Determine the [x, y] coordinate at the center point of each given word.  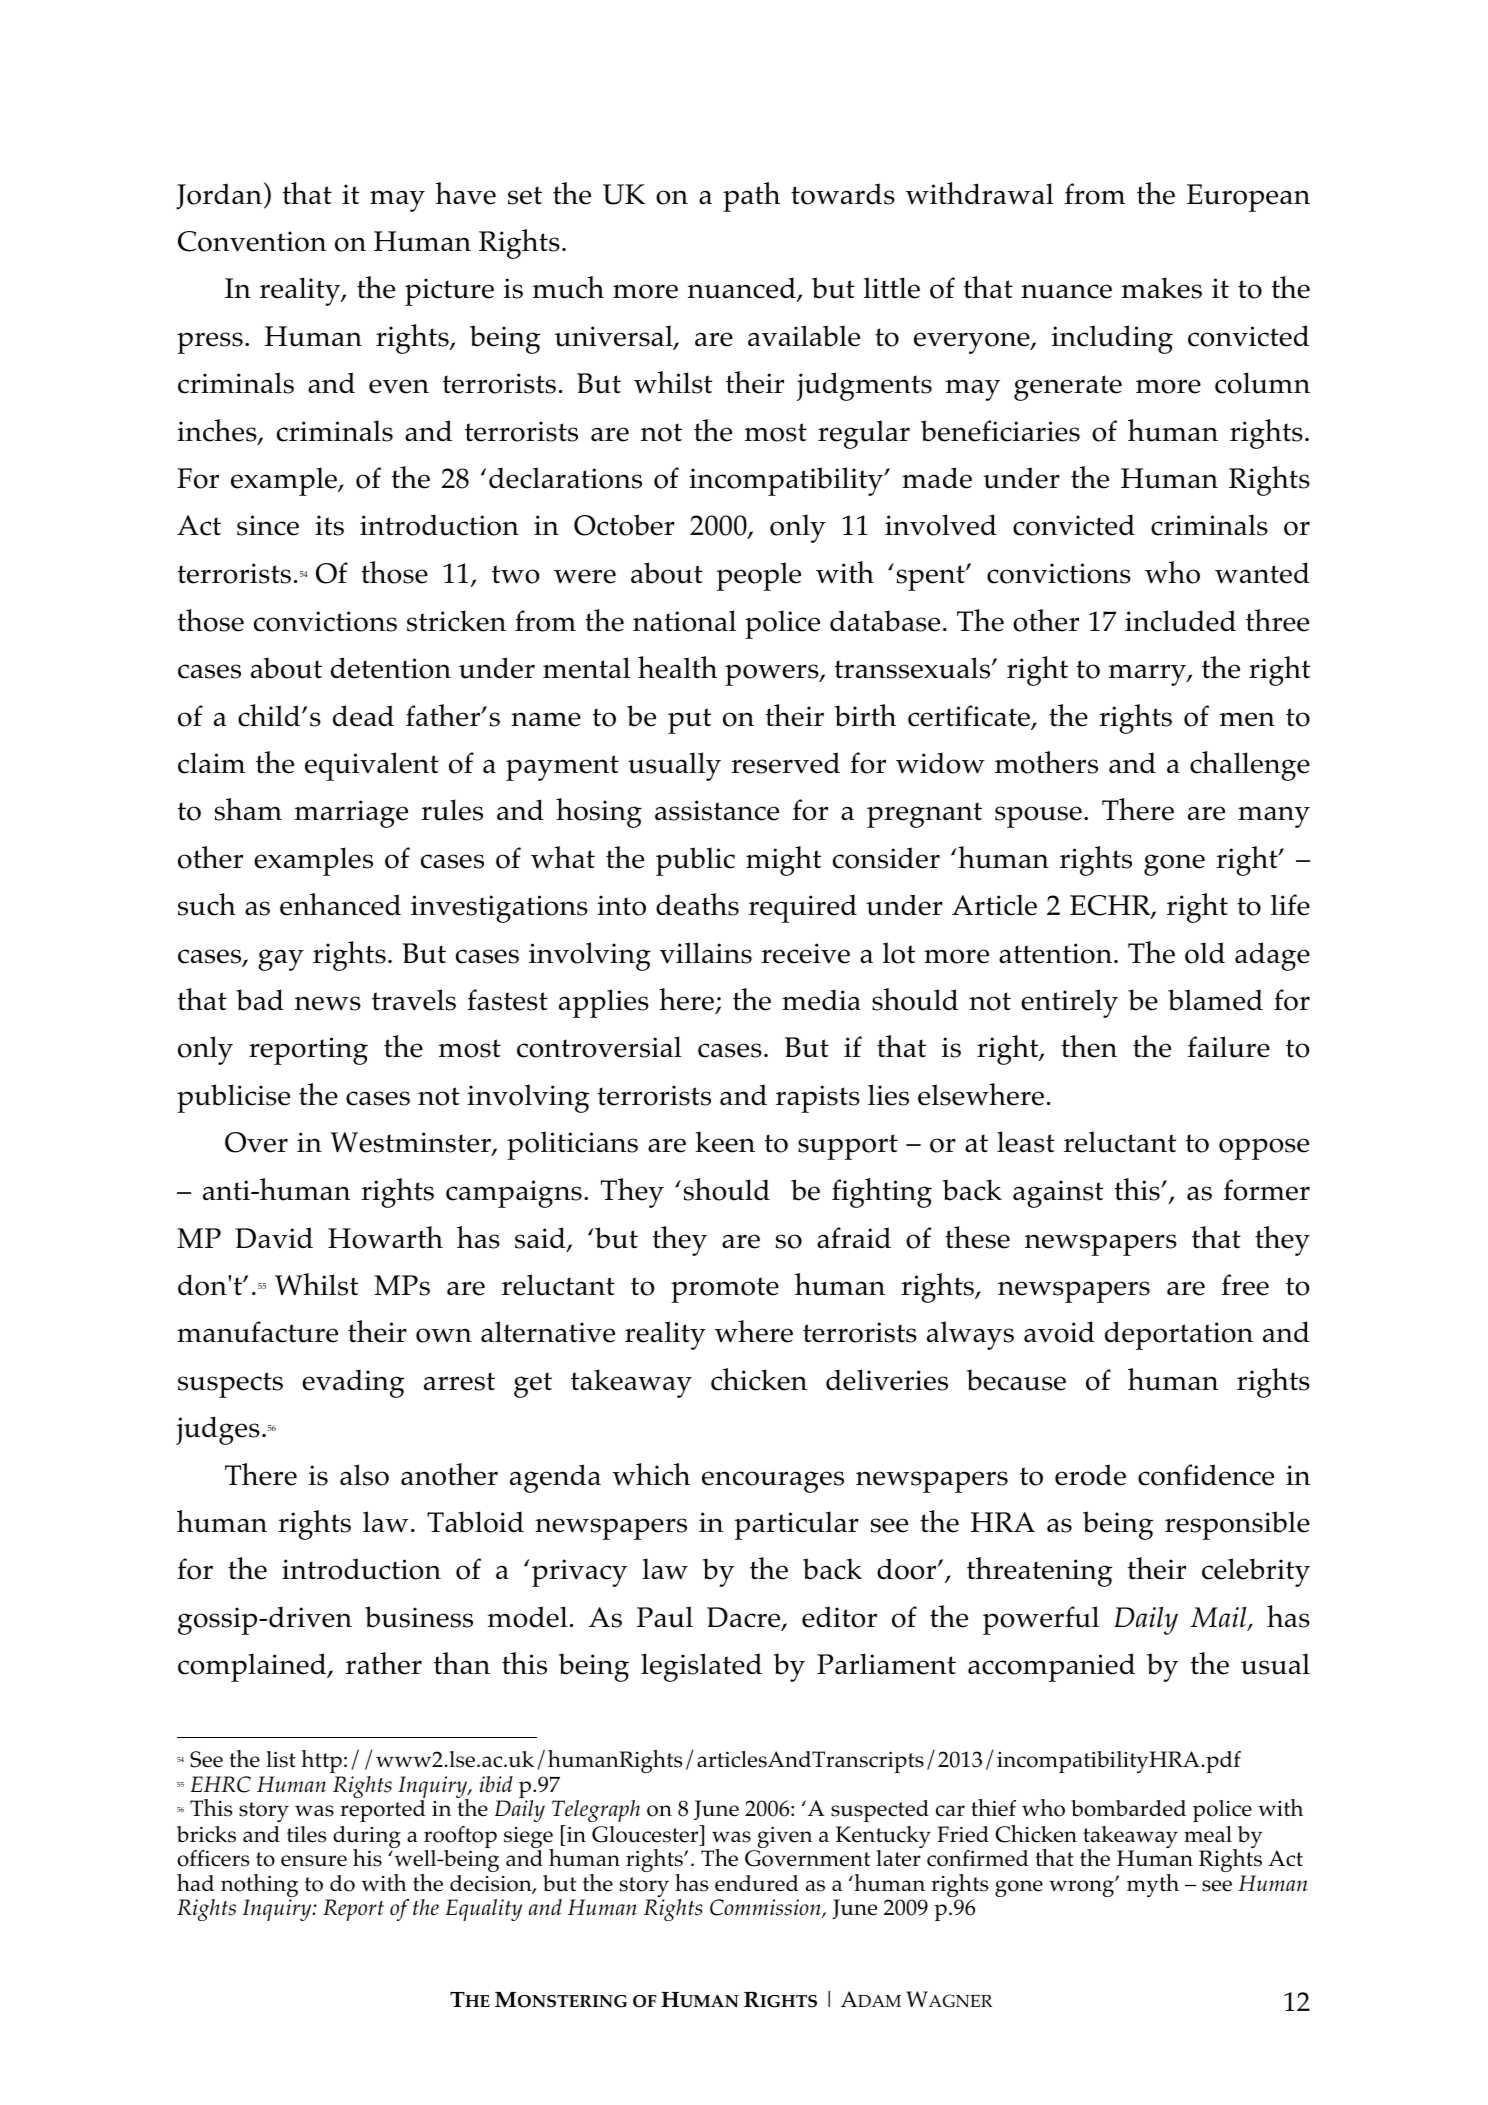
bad [260, 1000]
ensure [314, 1861]
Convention [252, 241]
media [821, 1000]
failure [1229, 1047]
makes [1162, 288]
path [751, 197]
